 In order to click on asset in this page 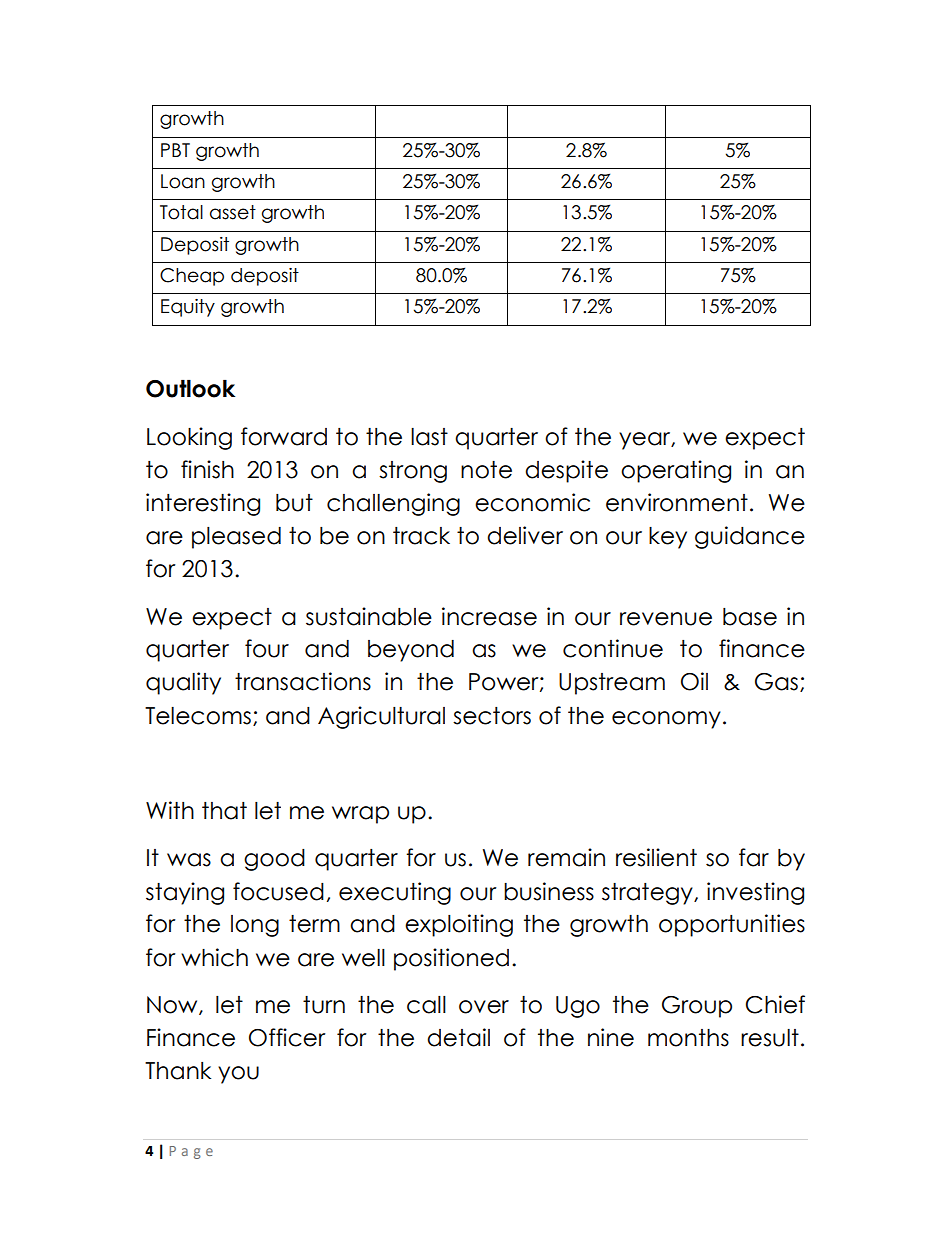, I will do `click(233, 212)`.
